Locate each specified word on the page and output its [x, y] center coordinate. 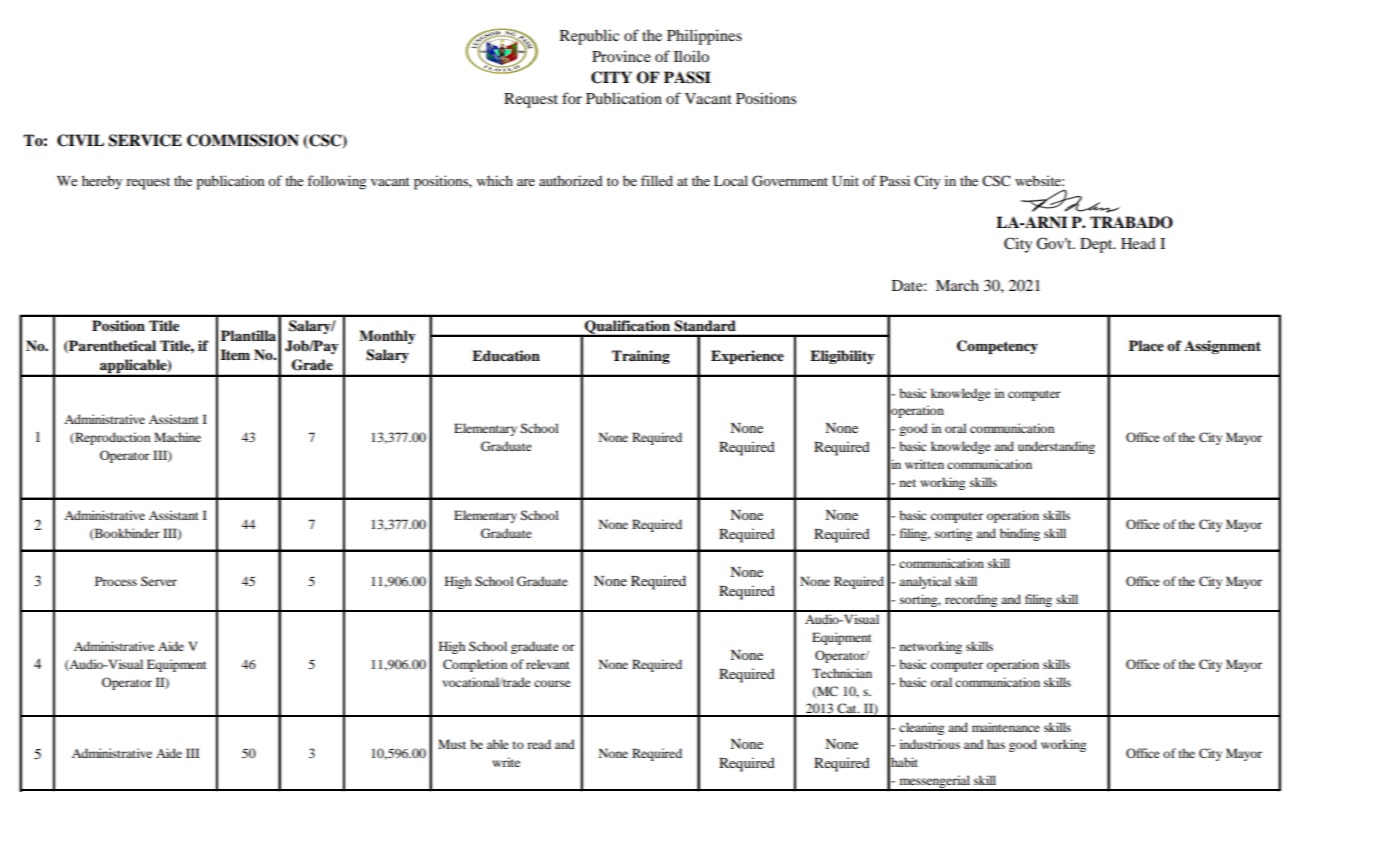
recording [971, 600]
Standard [705, 325]
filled [657, 180]
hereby [102, 182]
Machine [177, 437]
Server [159, 581]
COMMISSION [243, 140]
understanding [1056, 447]
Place [1146, 346]
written [924, 464]
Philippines [704, 37]
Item [235, 354]
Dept [1097, 245]
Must [452, 744]
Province [621, 56]
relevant [548, 664]
